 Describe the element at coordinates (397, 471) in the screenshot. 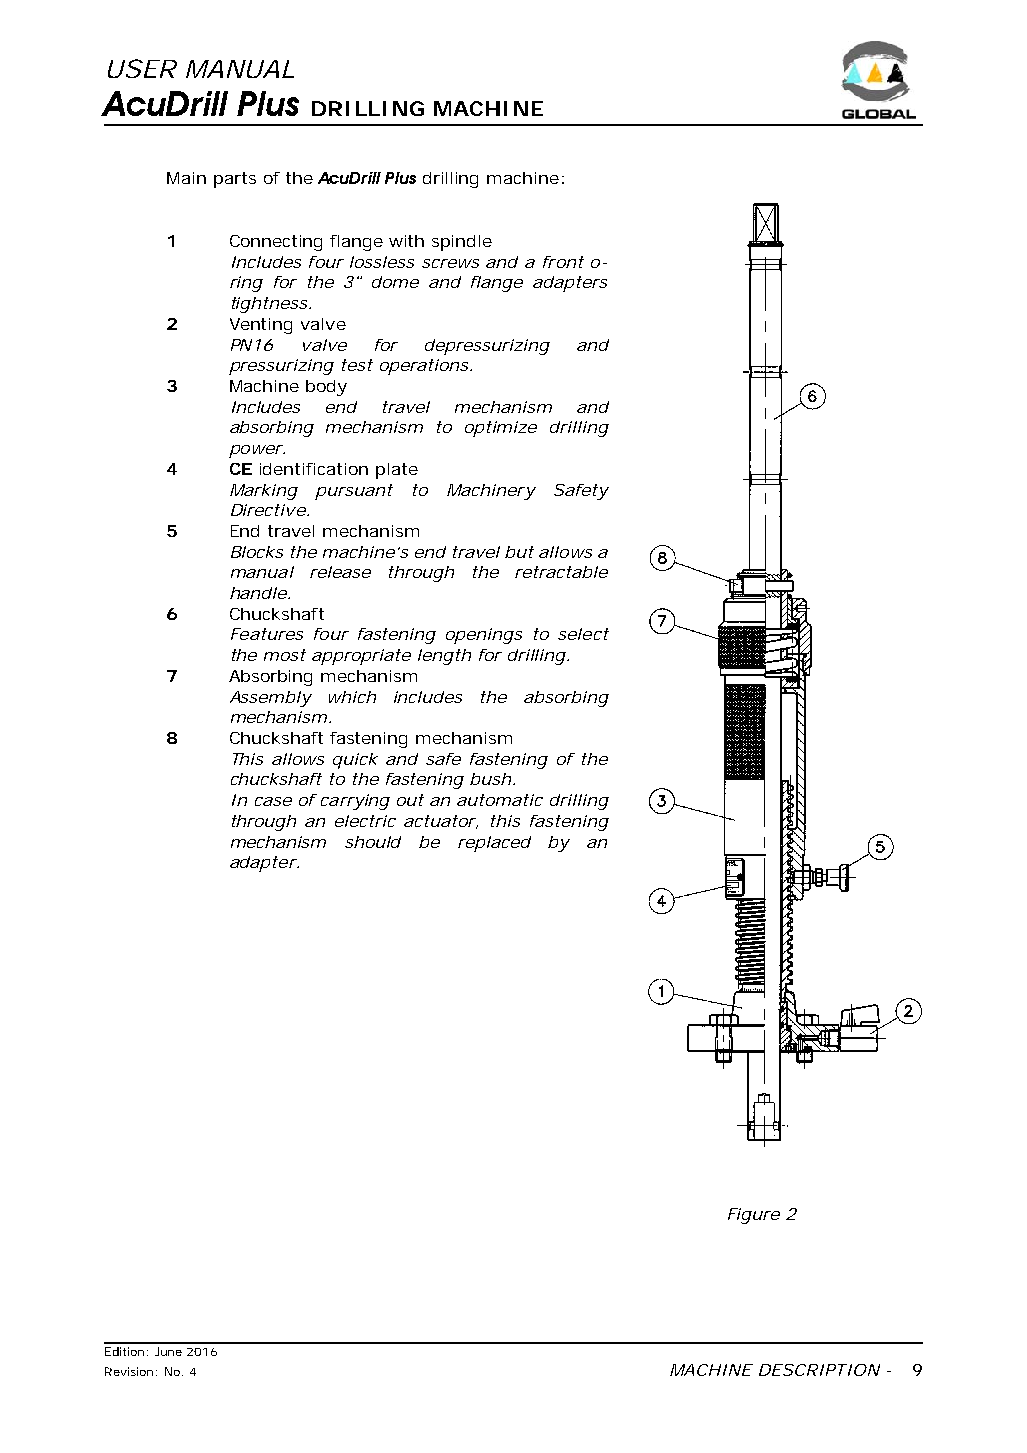

I see `plate` at that location.
